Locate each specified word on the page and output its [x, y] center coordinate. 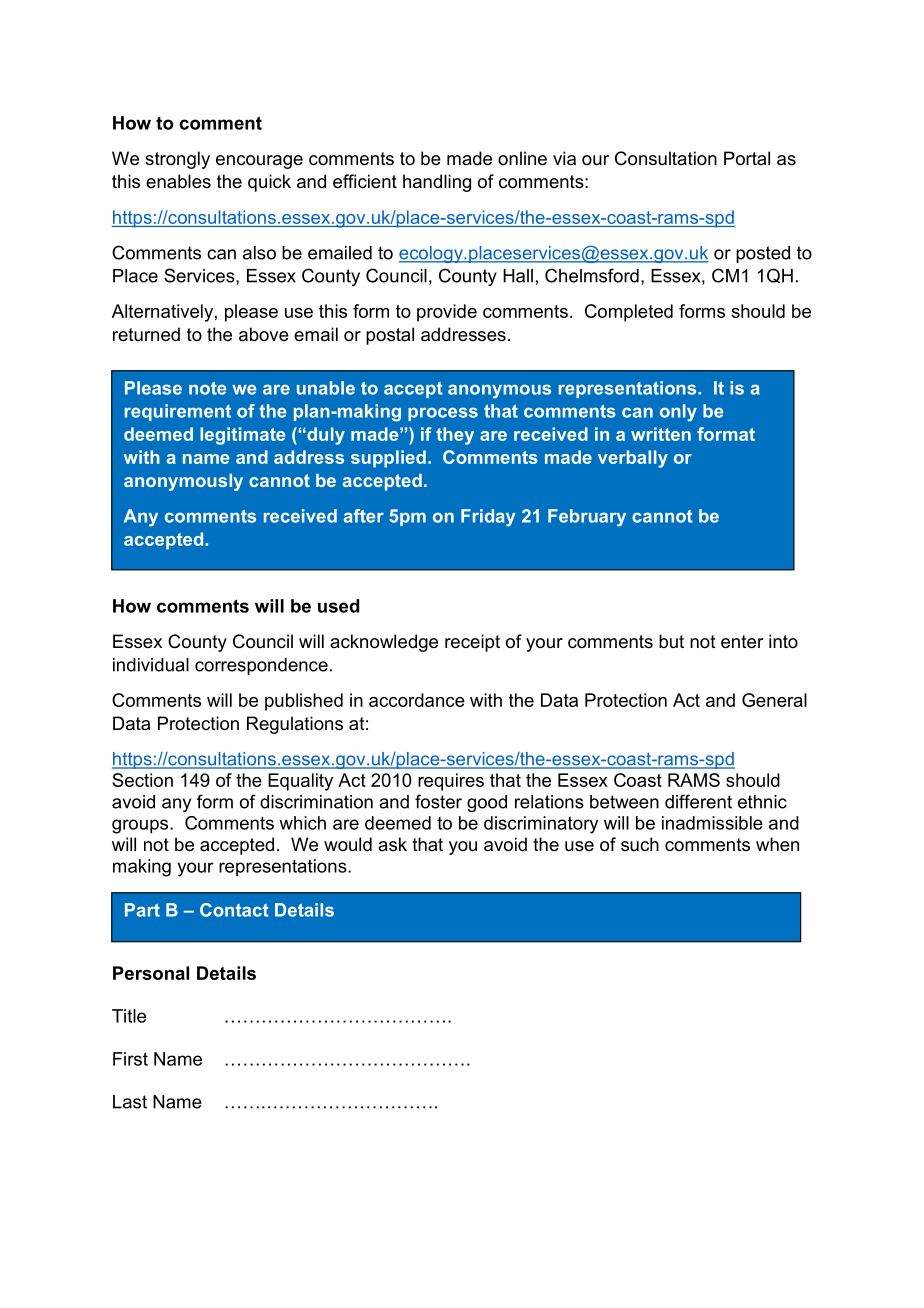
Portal [747, 158]
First [130, 1059]
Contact [234, 910]
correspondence [261, 666]
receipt [472, 643]
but [671, 641]
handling [437, 183]
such [640, 844]
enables [178, 181]
